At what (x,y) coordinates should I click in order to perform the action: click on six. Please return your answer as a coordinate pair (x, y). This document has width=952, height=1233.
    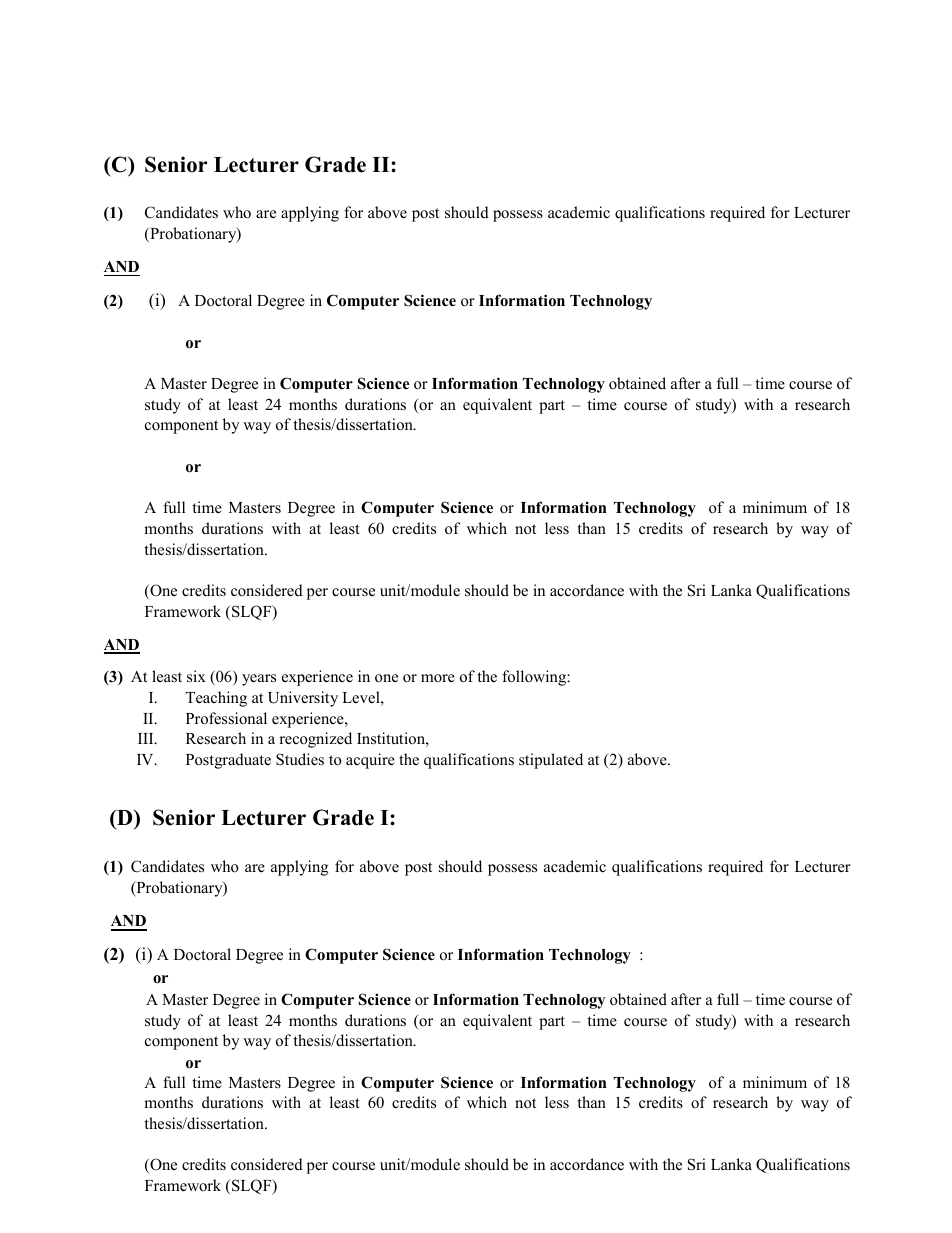
    Looking at the image, I should click on (196, 676).
